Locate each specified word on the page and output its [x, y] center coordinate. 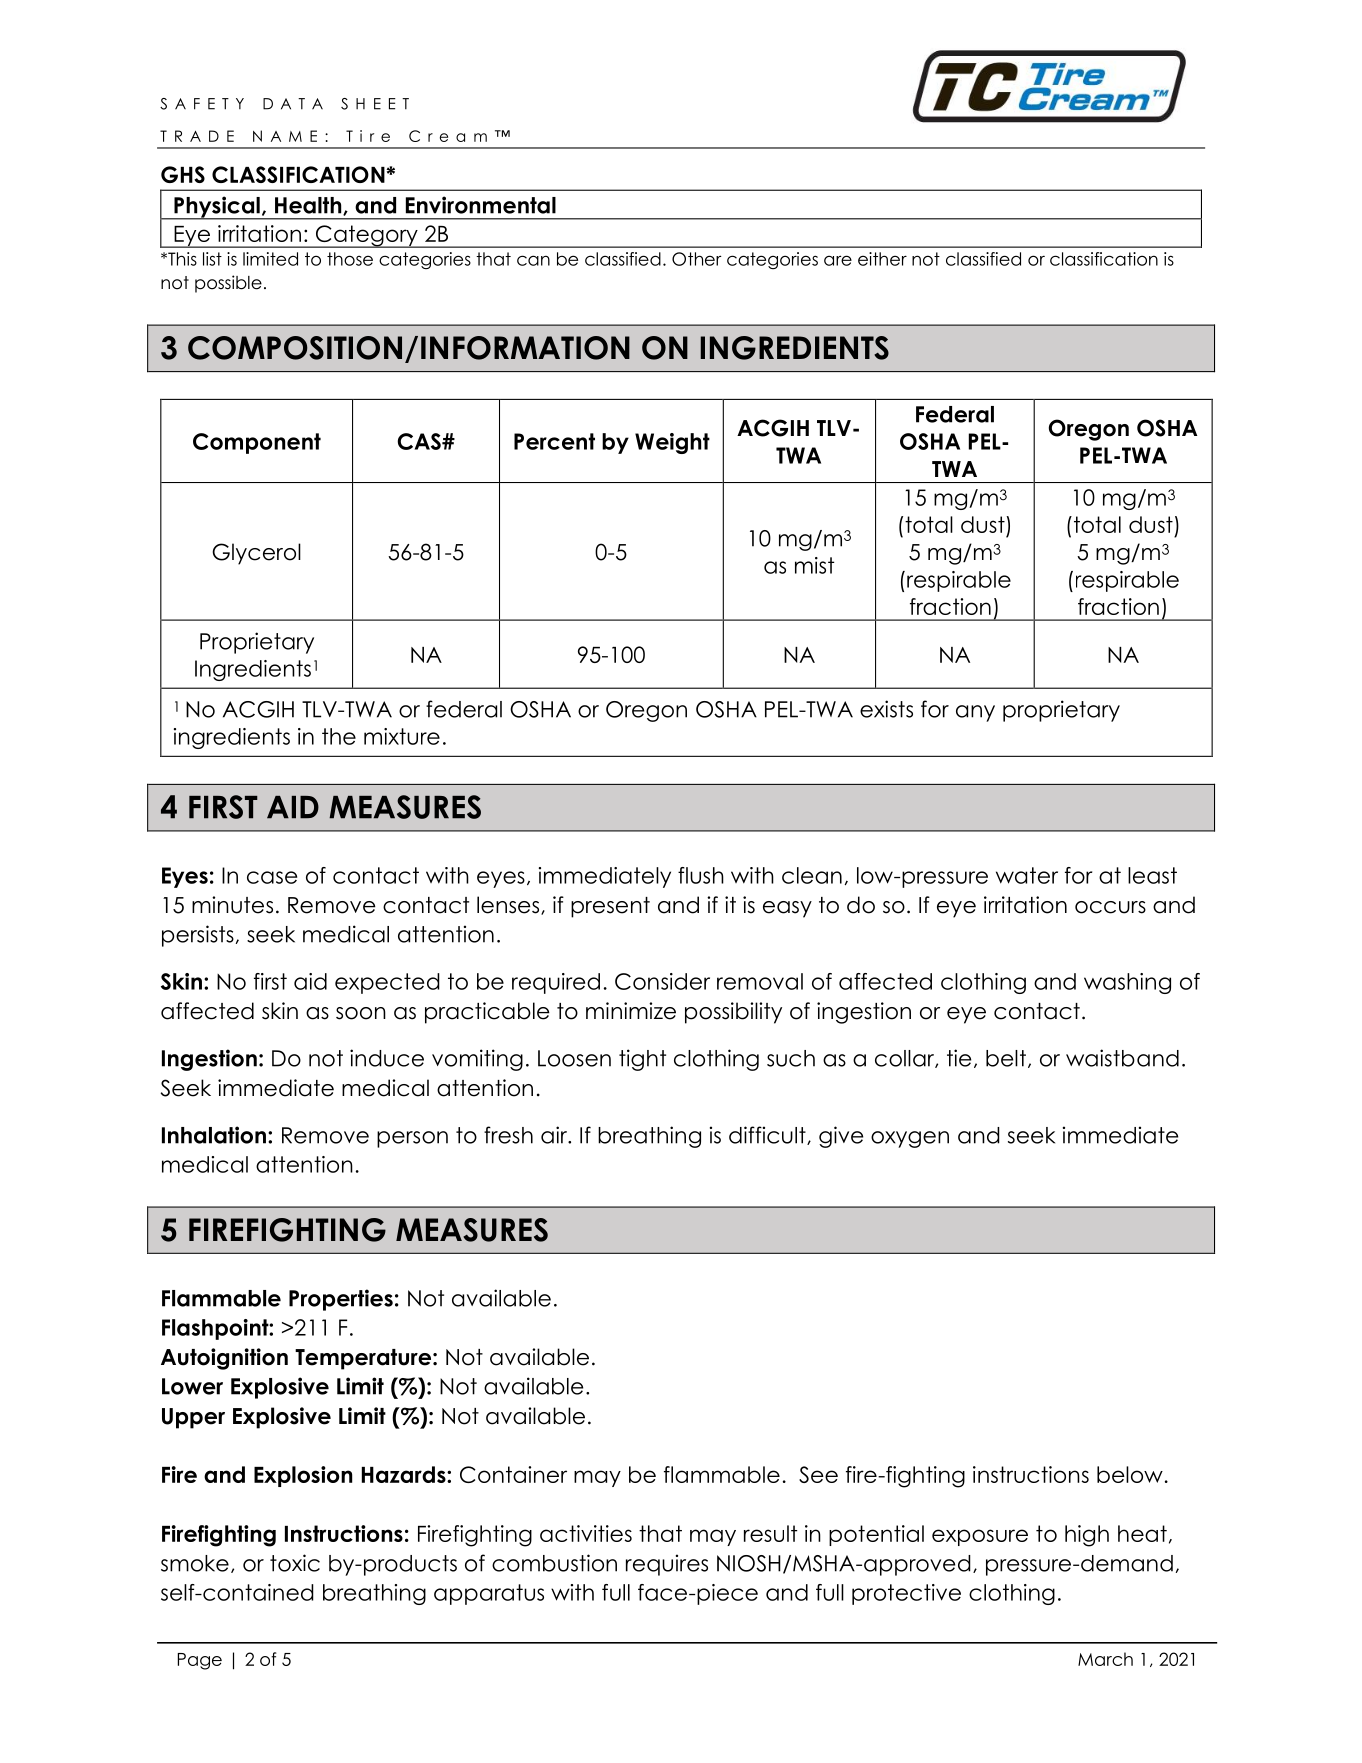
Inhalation [214, 1135]
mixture [402, 736]
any [975, 713]
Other [697, 259]
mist [814, 565]
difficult [768, 1135]
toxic [295, 1563]
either [882, 259]
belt [1006, 1058]
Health [309, 206]
